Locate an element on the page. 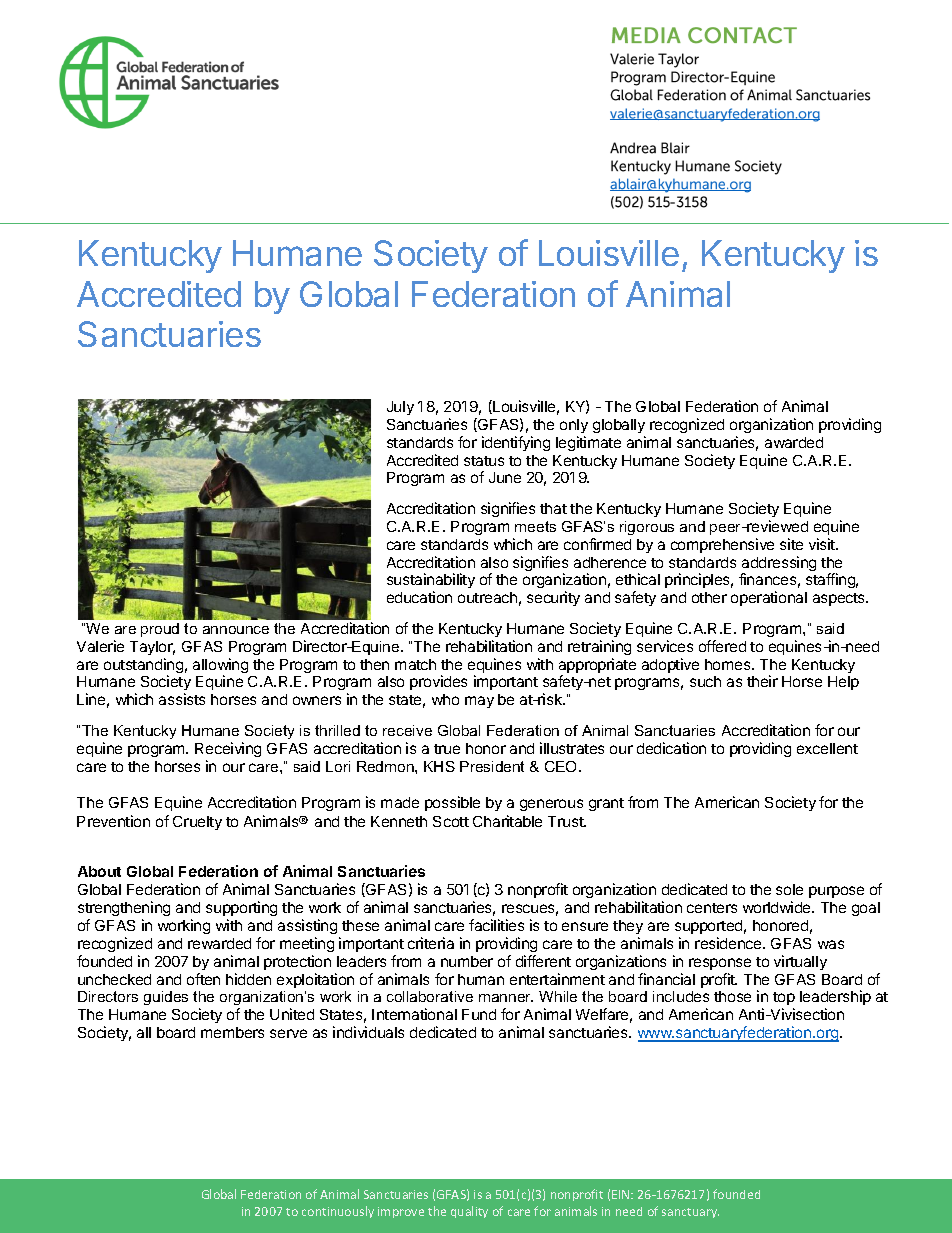 The width and height of the image is (952, 1233). continuously is located at coordinates (338, 1212).
